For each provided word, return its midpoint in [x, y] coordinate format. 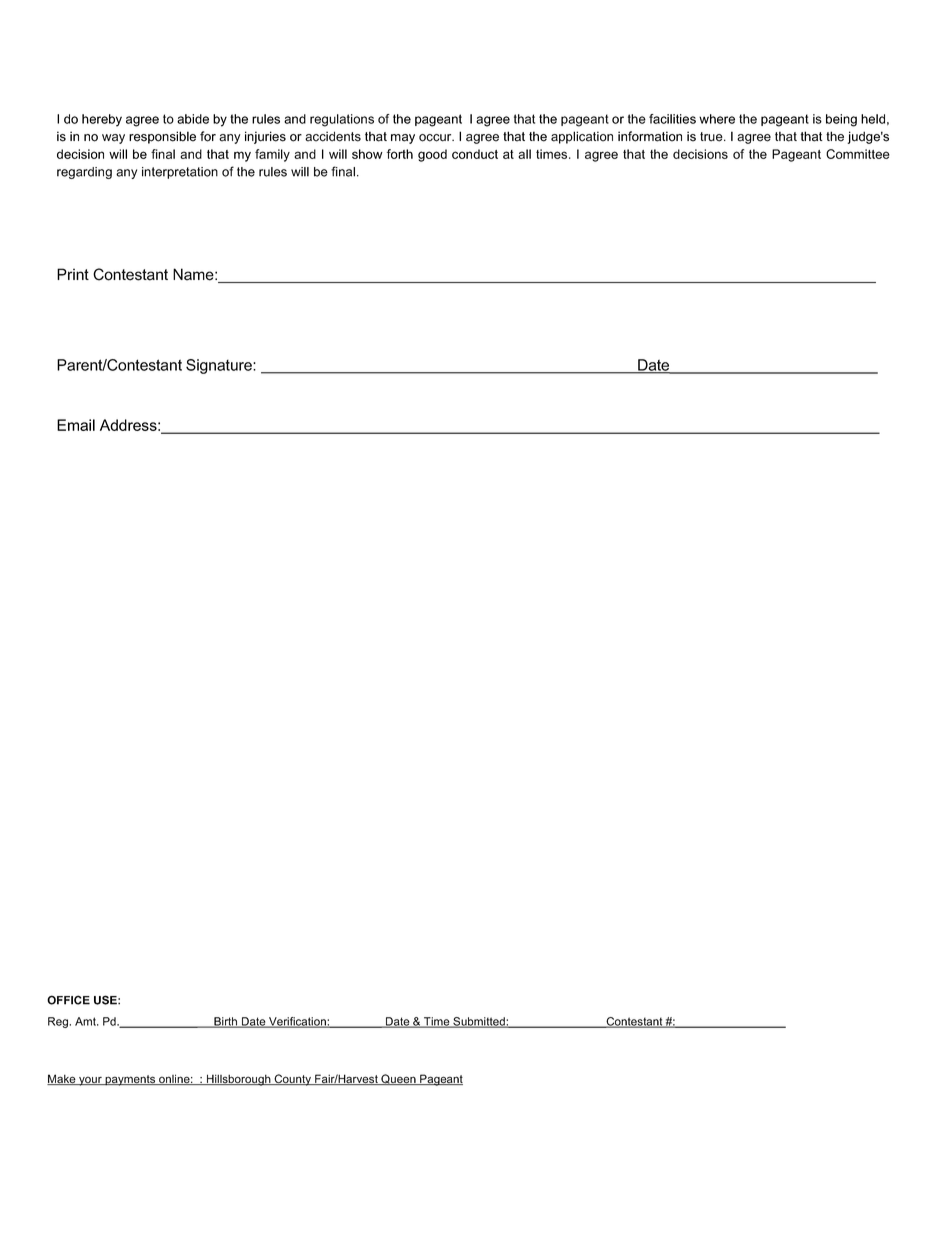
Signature [220, 366]
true [712, 137]
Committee [858, 154]
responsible [162, 137]
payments [130, 1080]
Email [76, 425]
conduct [475, 154]
